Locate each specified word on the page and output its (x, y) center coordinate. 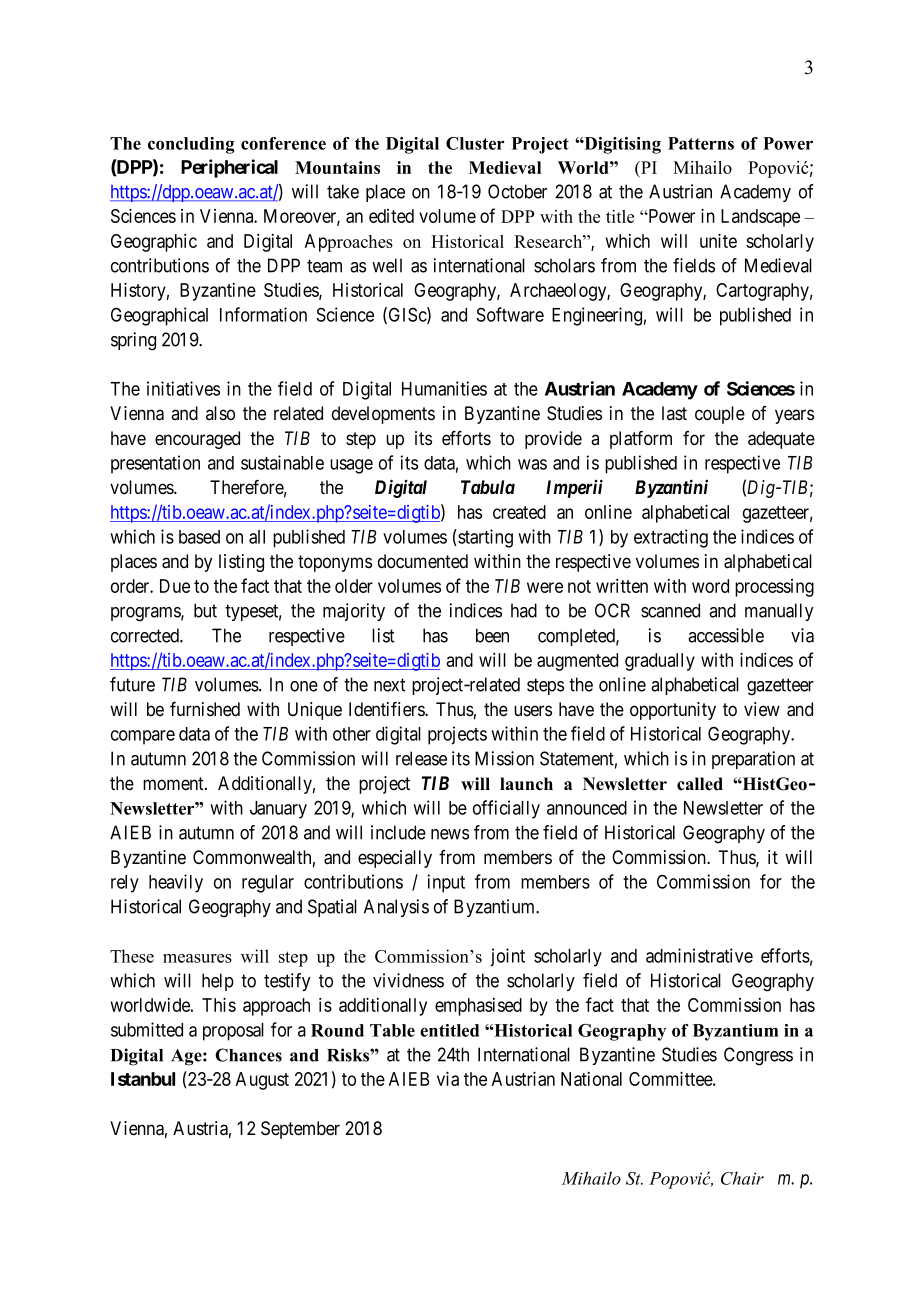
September (300, 1130)
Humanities (444, 388)
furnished (205, 709)
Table (392, 1030)
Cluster (475, 143)
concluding (191, 145)
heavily (176, 883)
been (492, 635)
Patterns (701, 143)
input (446, 883)
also (220, 413)
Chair (742, 1178)
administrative (699, 955)
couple (720, 415)
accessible (726, 635)
